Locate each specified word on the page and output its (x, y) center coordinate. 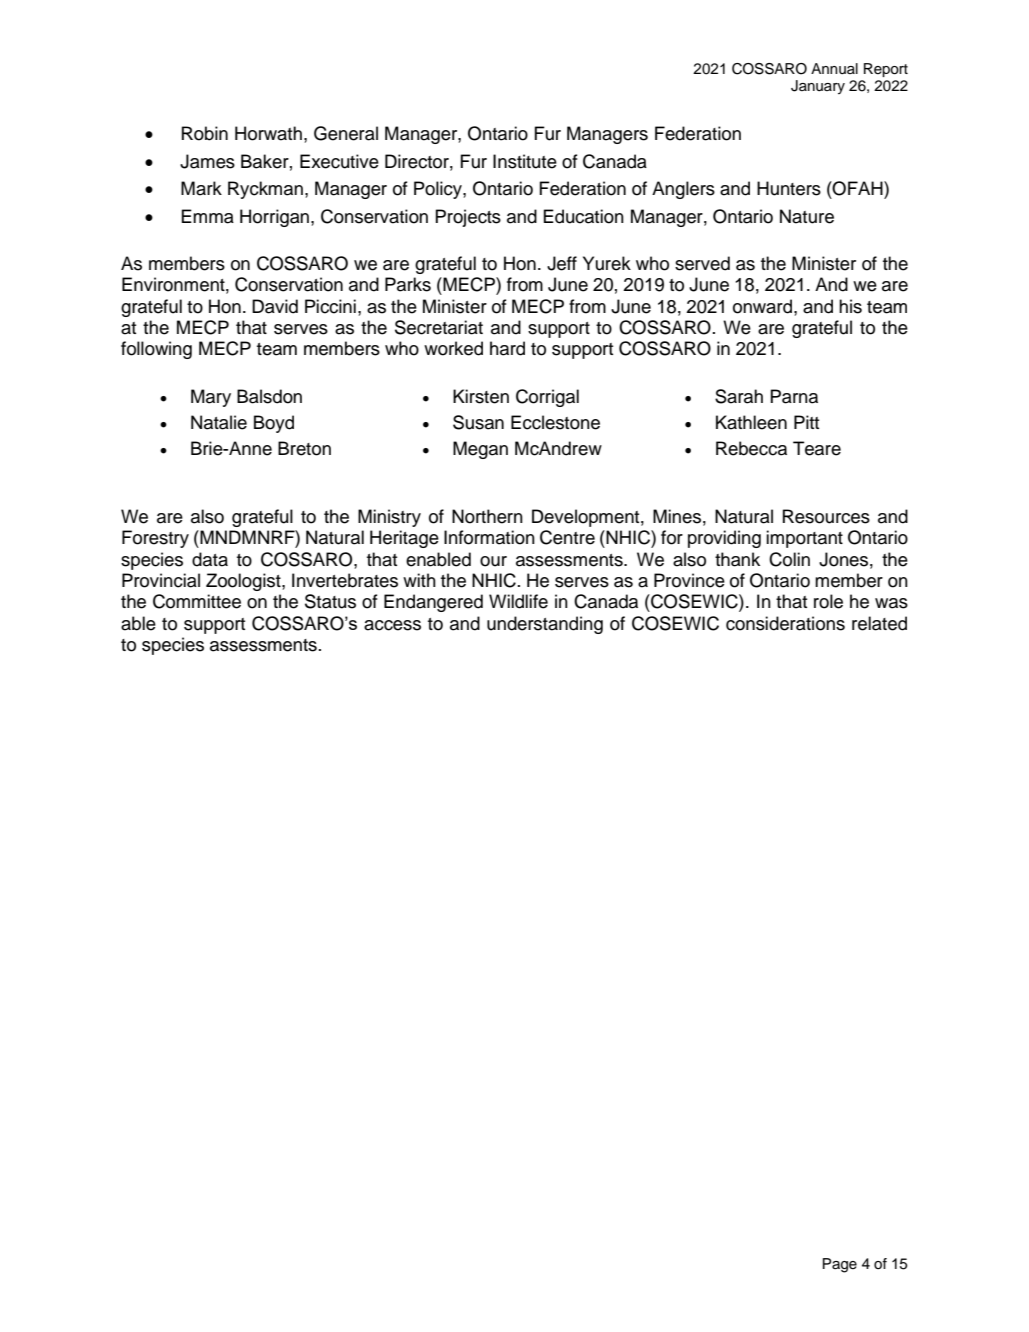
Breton (304, 448)
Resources (826, 516)
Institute (525, 161)
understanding (545, 625)
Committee (197, 601)
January (818, 87)
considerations (785, 623)
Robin (205, 133)
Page (840, 1265)
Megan (480, 450)
